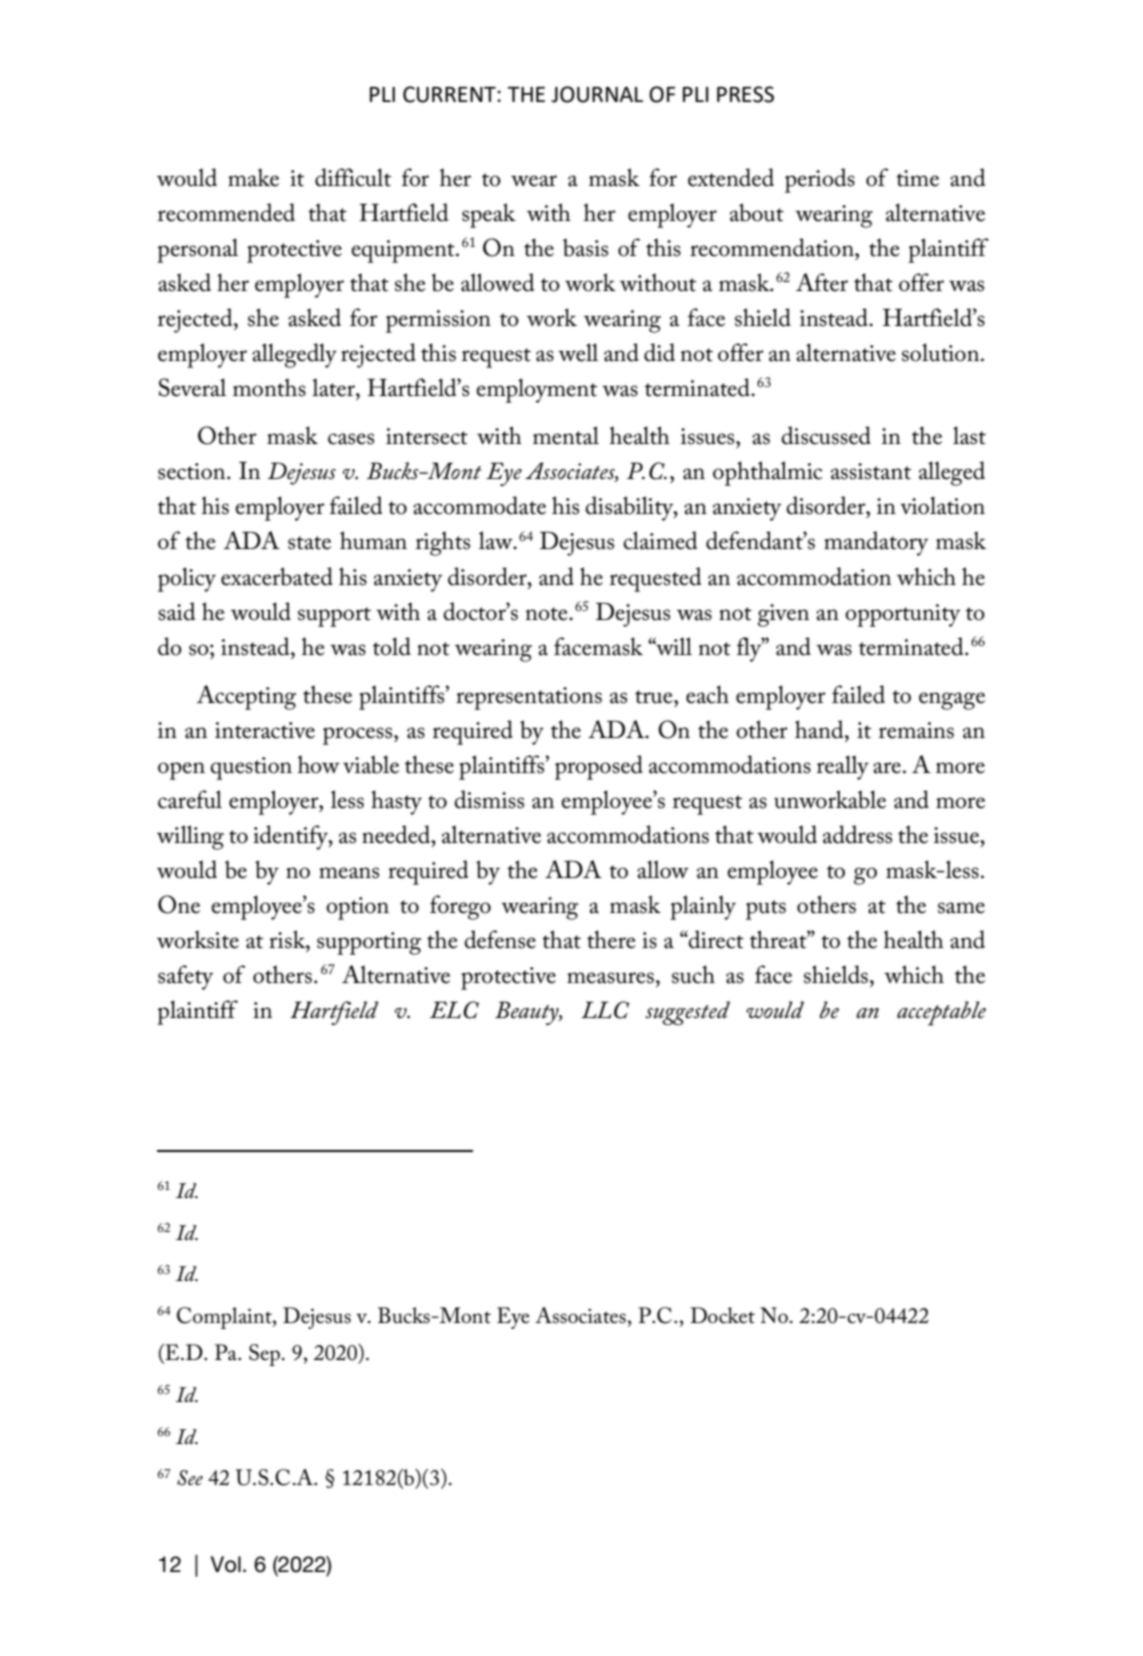 This page has height=1656, width=1143. Describe the element at coordinates (597, 94) in the page. I see `JOURNAL` at that location.
